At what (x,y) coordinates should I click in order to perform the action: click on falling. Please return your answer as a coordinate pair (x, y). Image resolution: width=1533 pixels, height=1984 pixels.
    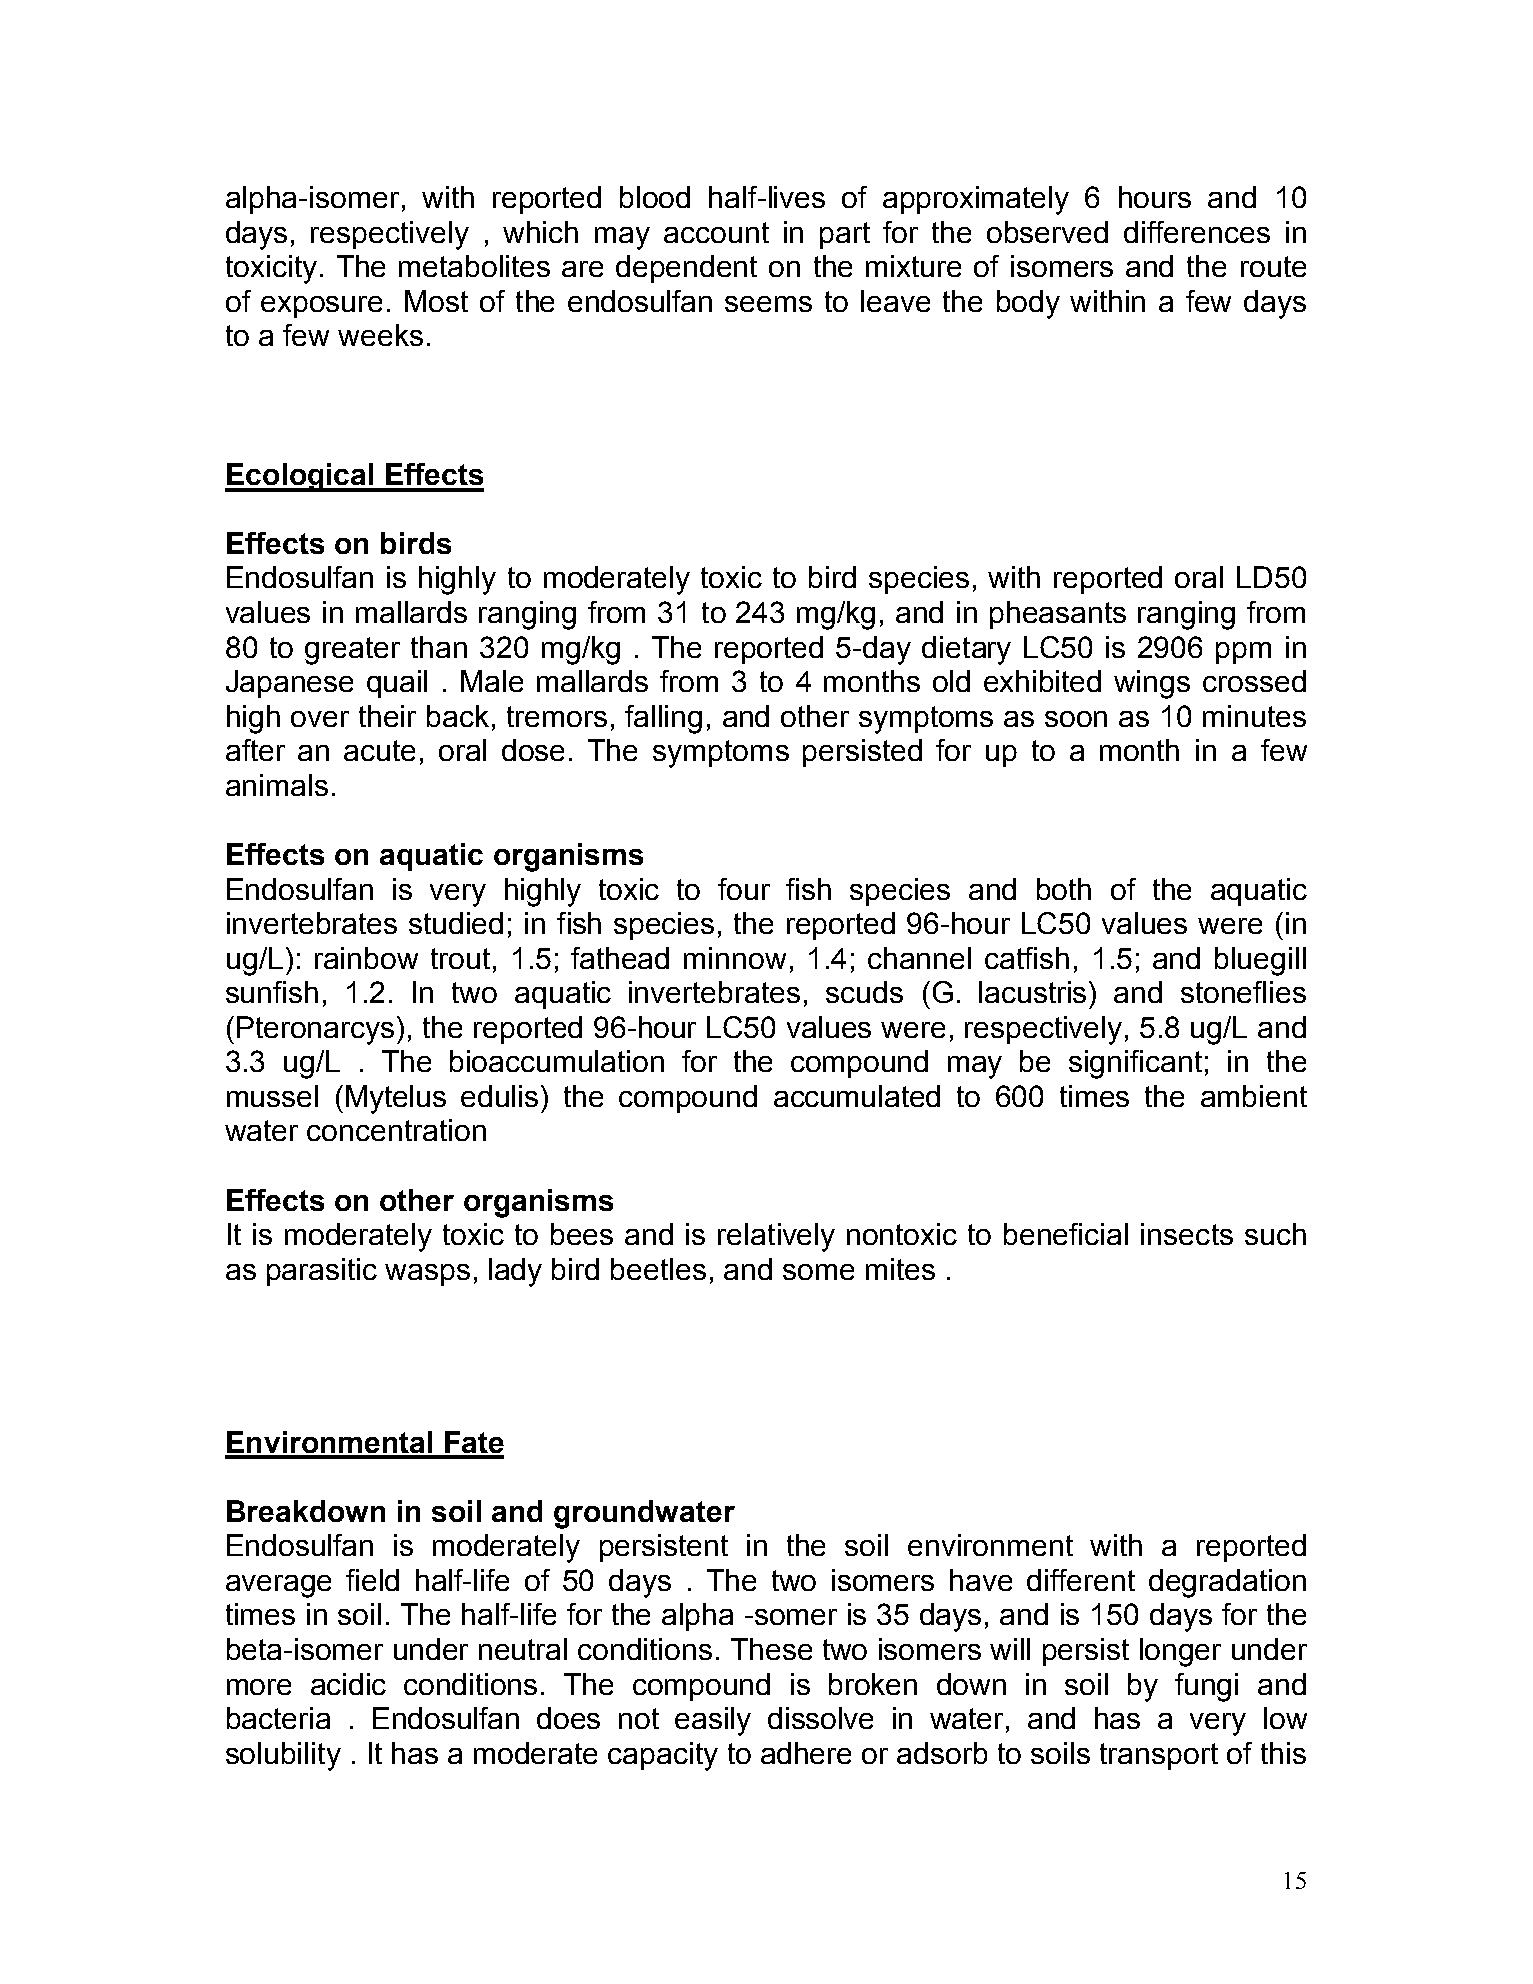
    Looking at the image, I should click on (663, 719).
